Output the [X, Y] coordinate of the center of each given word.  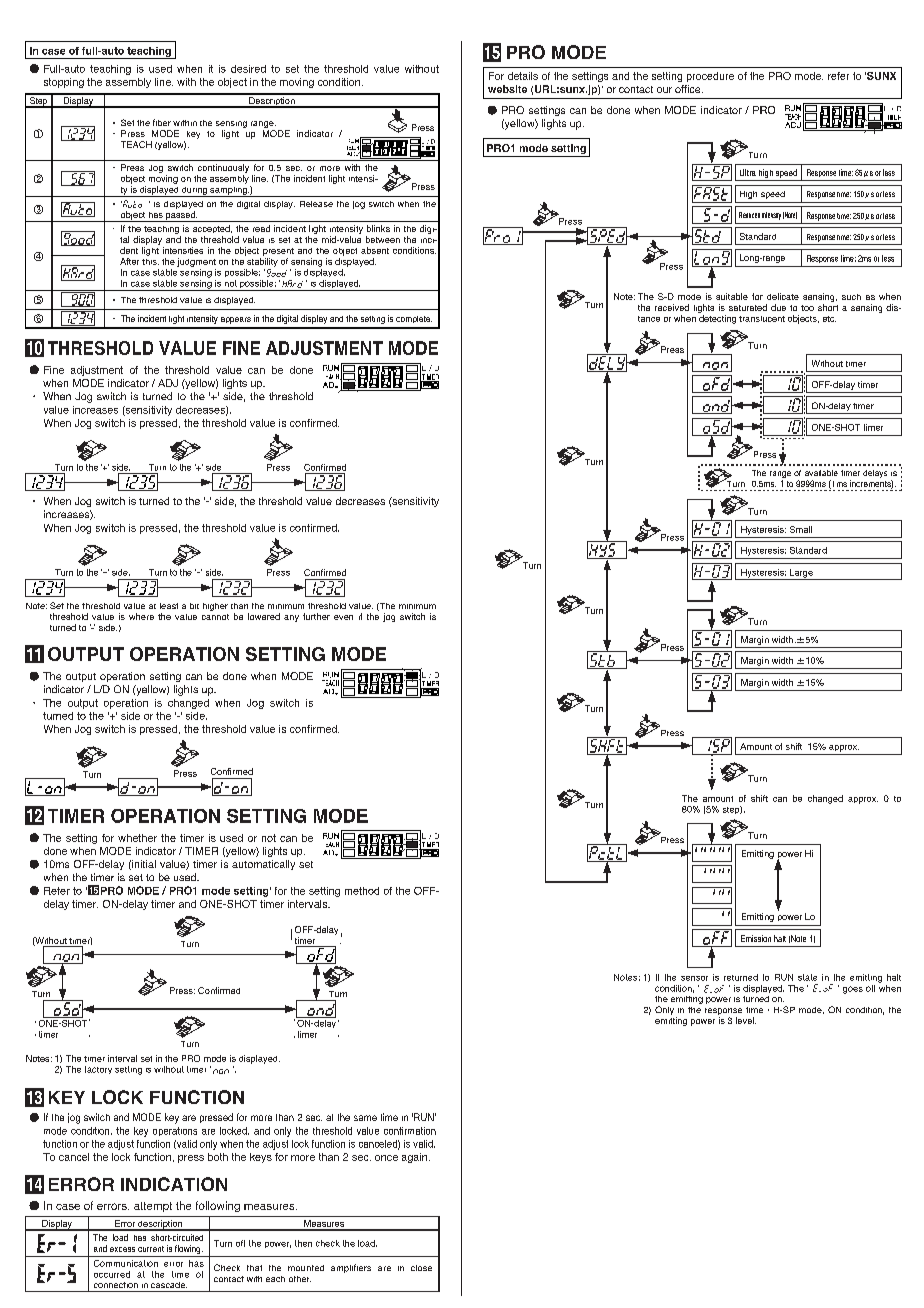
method [362, 891]
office [689, 89]
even [343, 617]
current [151, 1249]
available [821, 473]
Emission [756, 938]
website [507, 89]
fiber [162, 122]
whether [137, 838]
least [169, 606]
